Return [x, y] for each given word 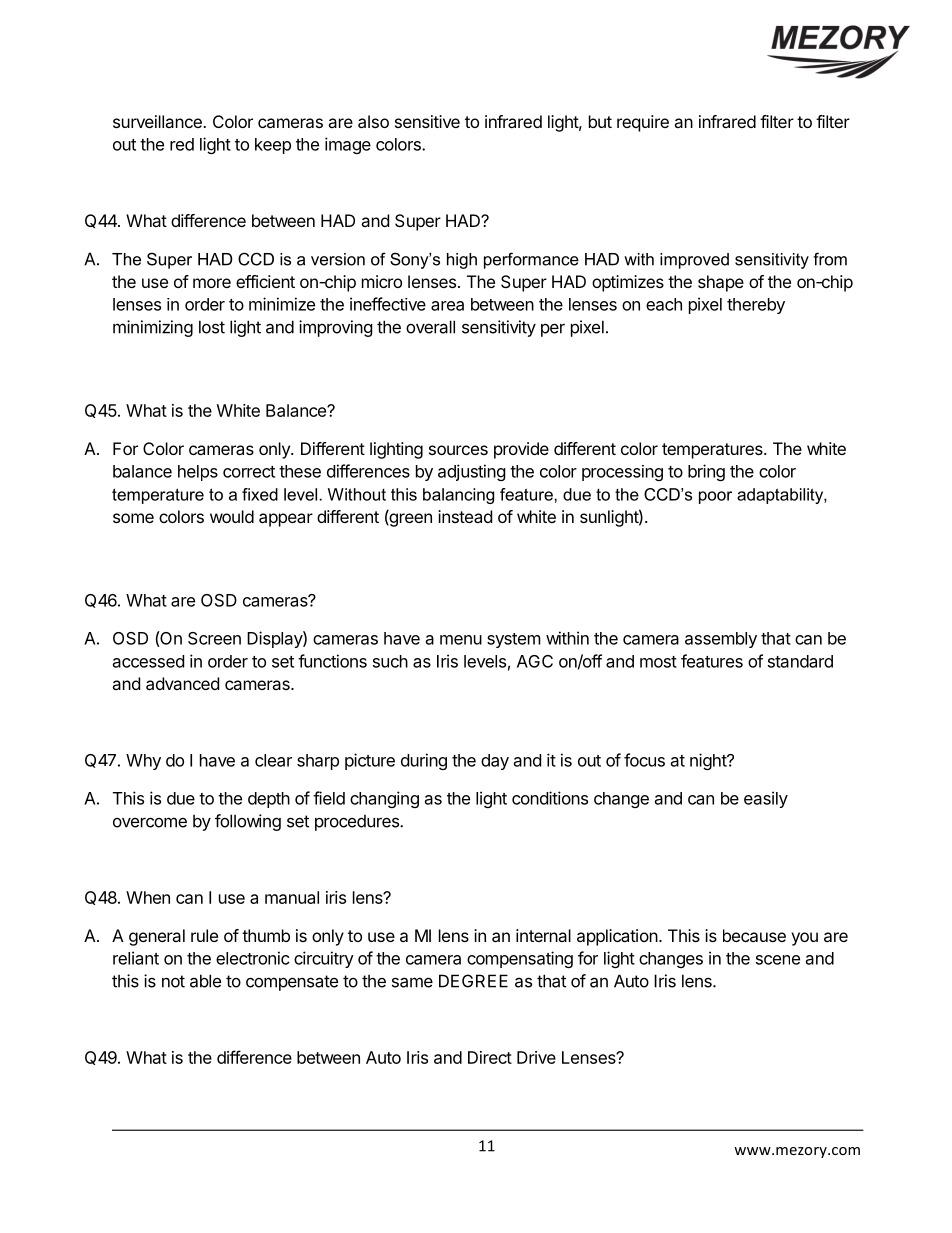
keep [273, 146]
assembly [721, 640]
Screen [214, 638]
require [643, 123]
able [205, 981]
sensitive [427, 121]
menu [461, 640]
